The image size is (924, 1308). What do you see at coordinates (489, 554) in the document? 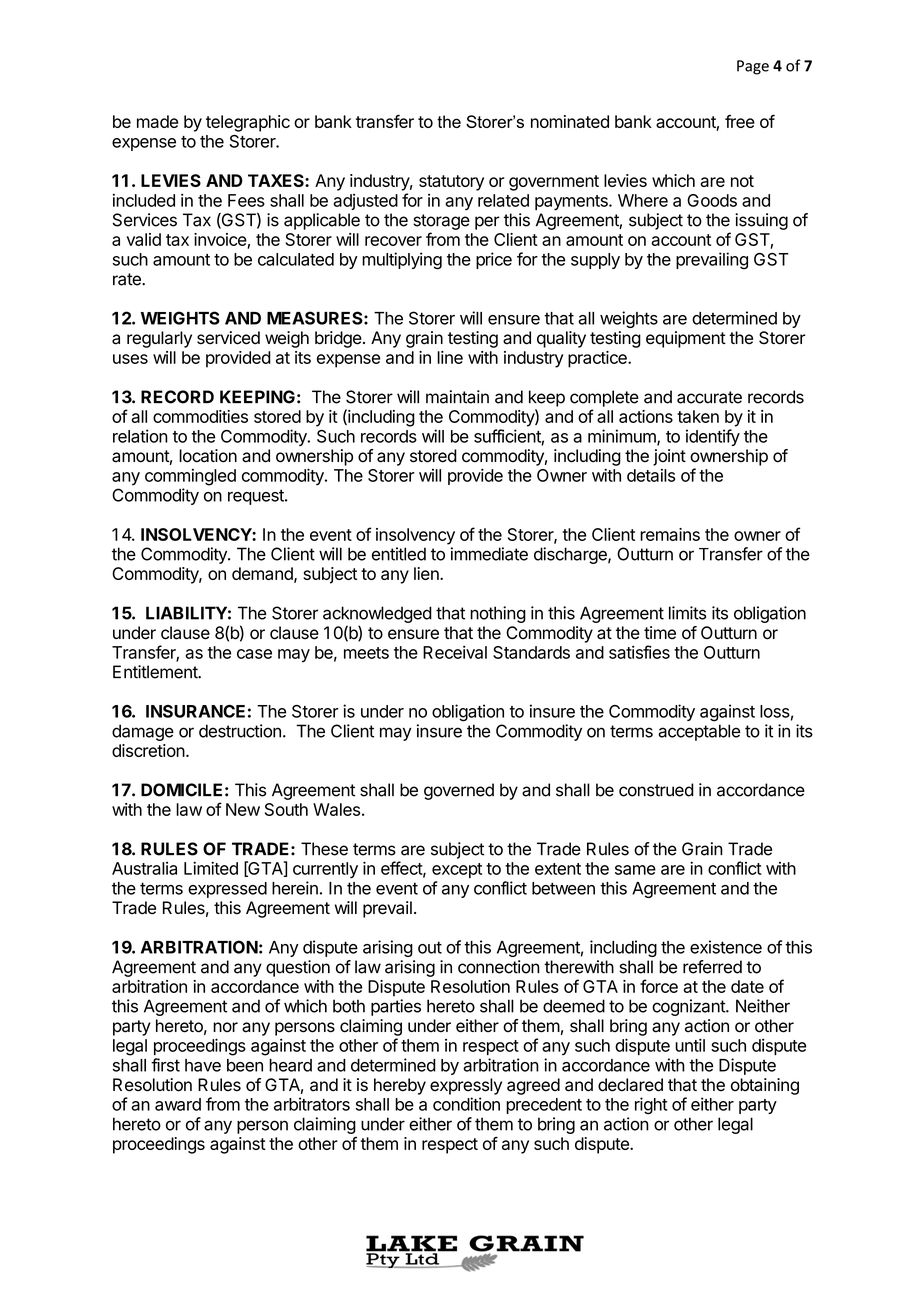
I see `immediate` at bounding box center [489, 554].
